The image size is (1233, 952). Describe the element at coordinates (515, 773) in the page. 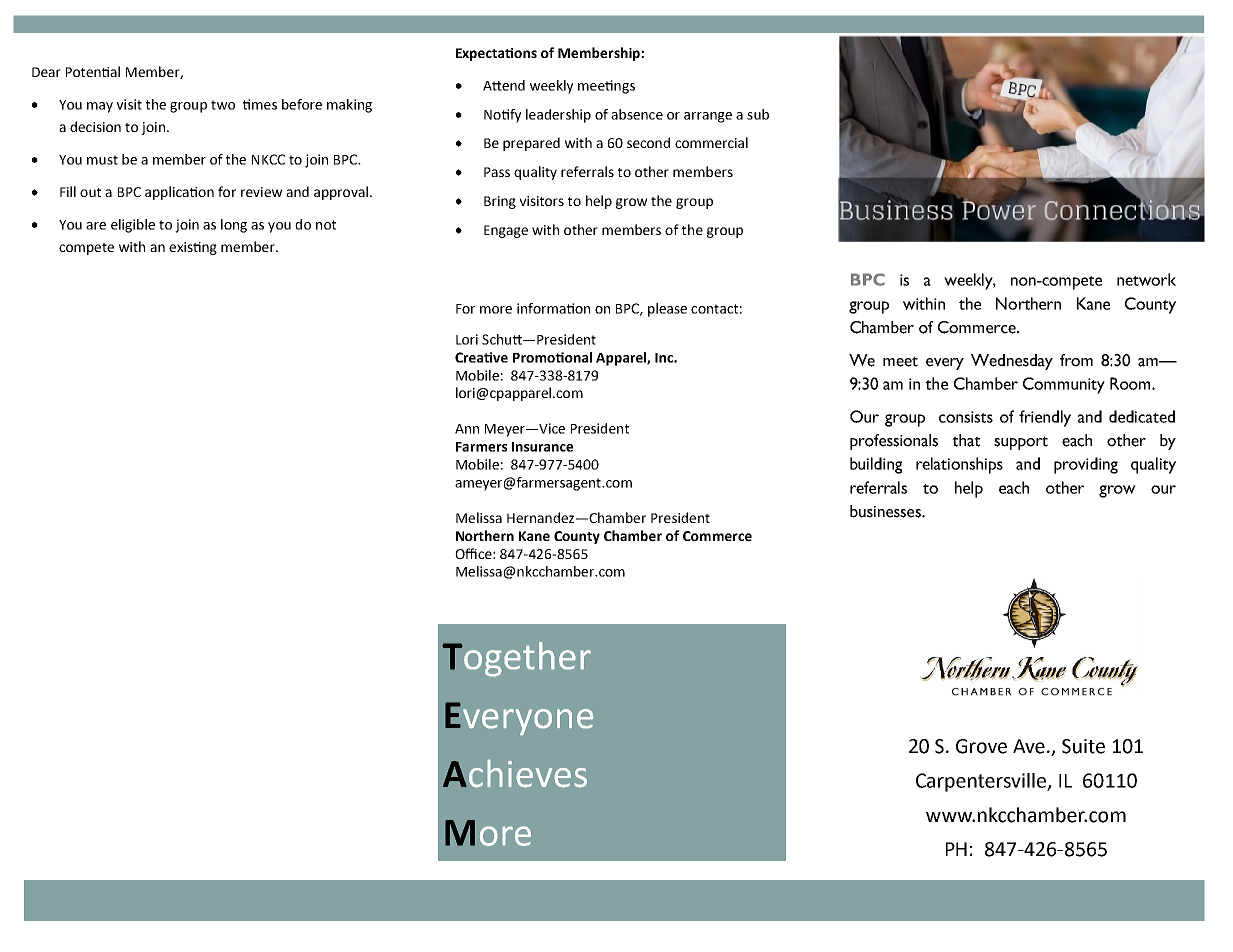

I see `Achieves` at that location.
